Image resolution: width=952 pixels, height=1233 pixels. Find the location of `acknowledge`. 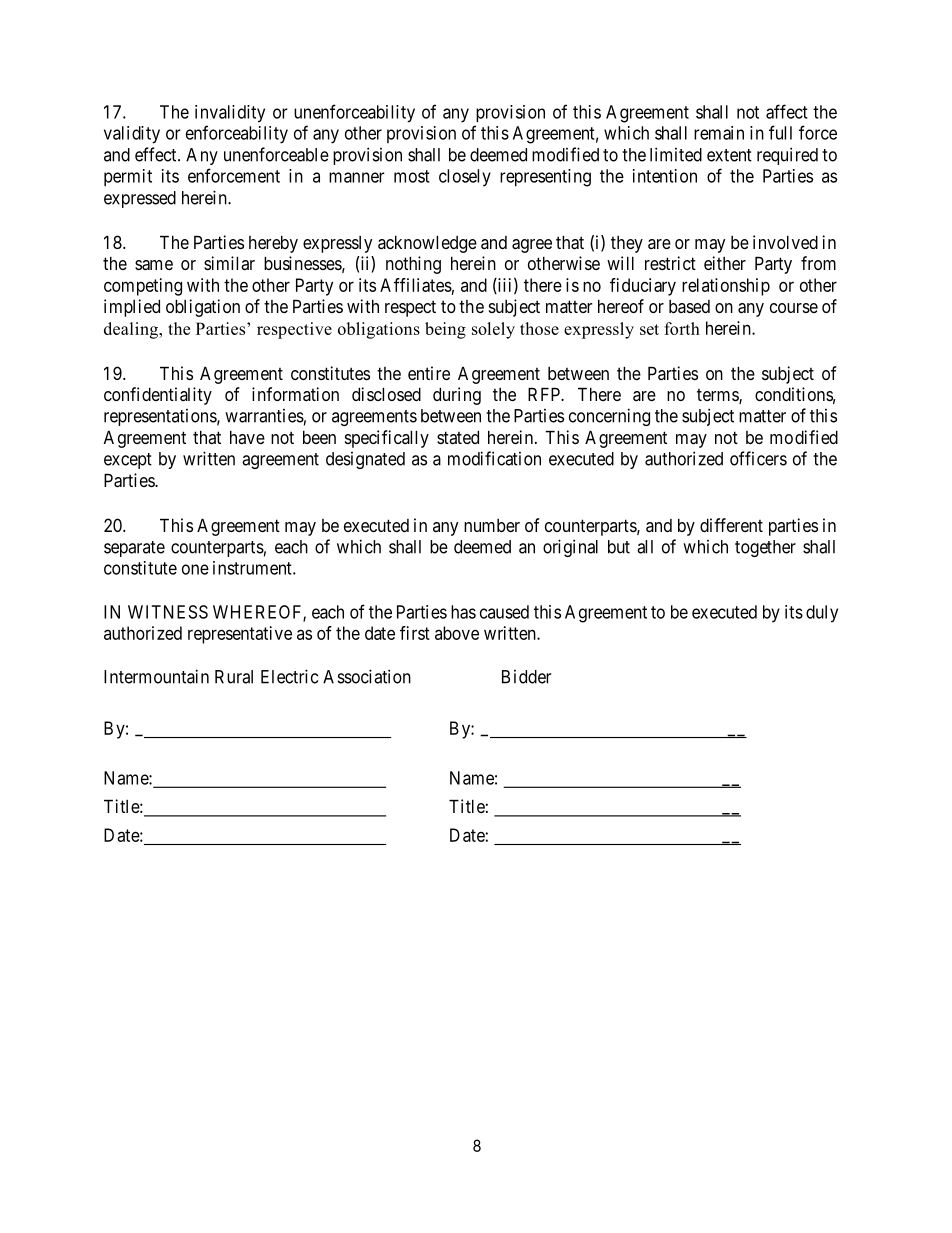

acknowledge is located at coordinates (427, 244).
